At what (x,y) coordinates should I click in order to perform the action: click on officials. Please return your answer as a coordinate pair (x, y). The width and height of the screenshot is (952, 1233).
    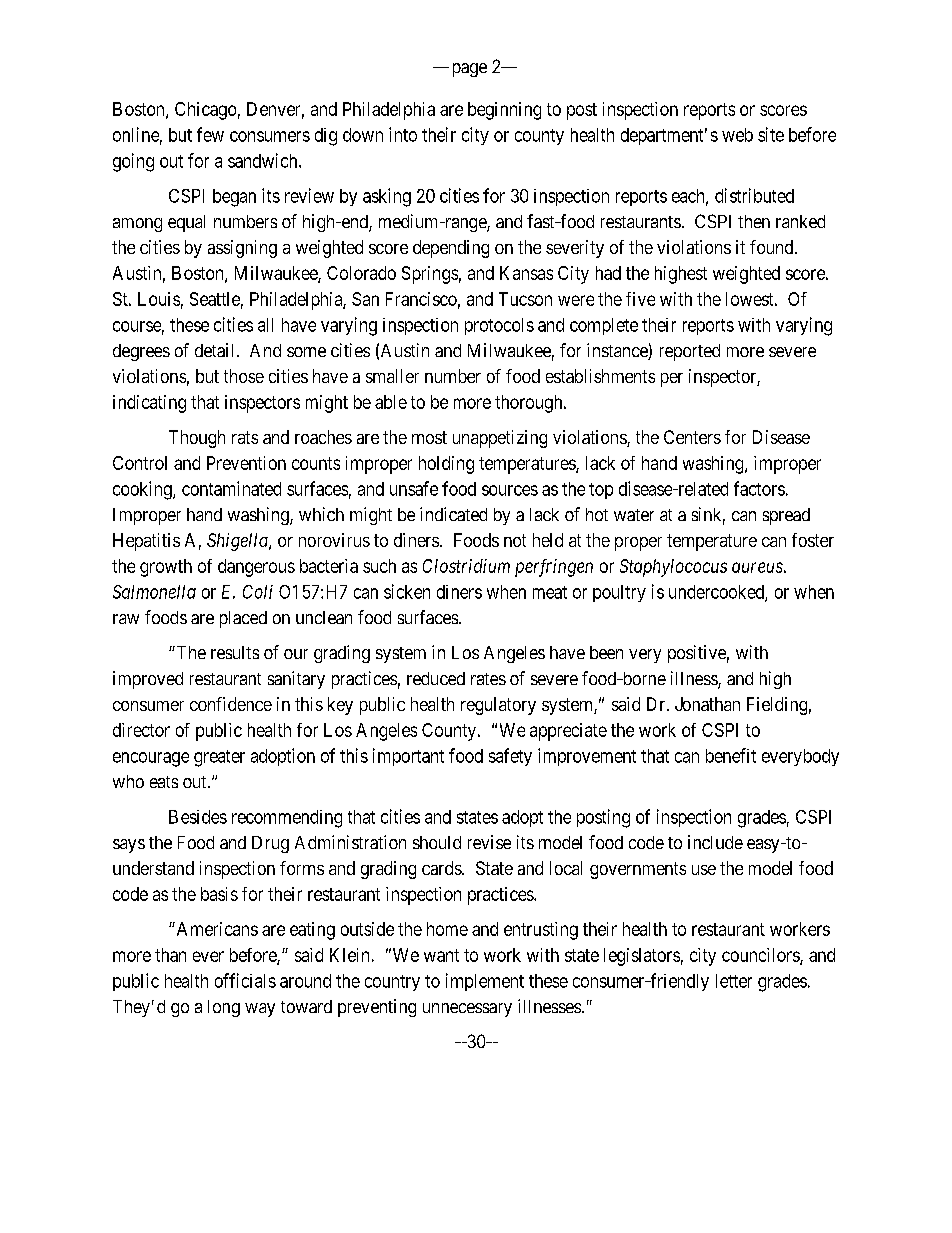
    Looking at the image, I should click on (245, 980).
